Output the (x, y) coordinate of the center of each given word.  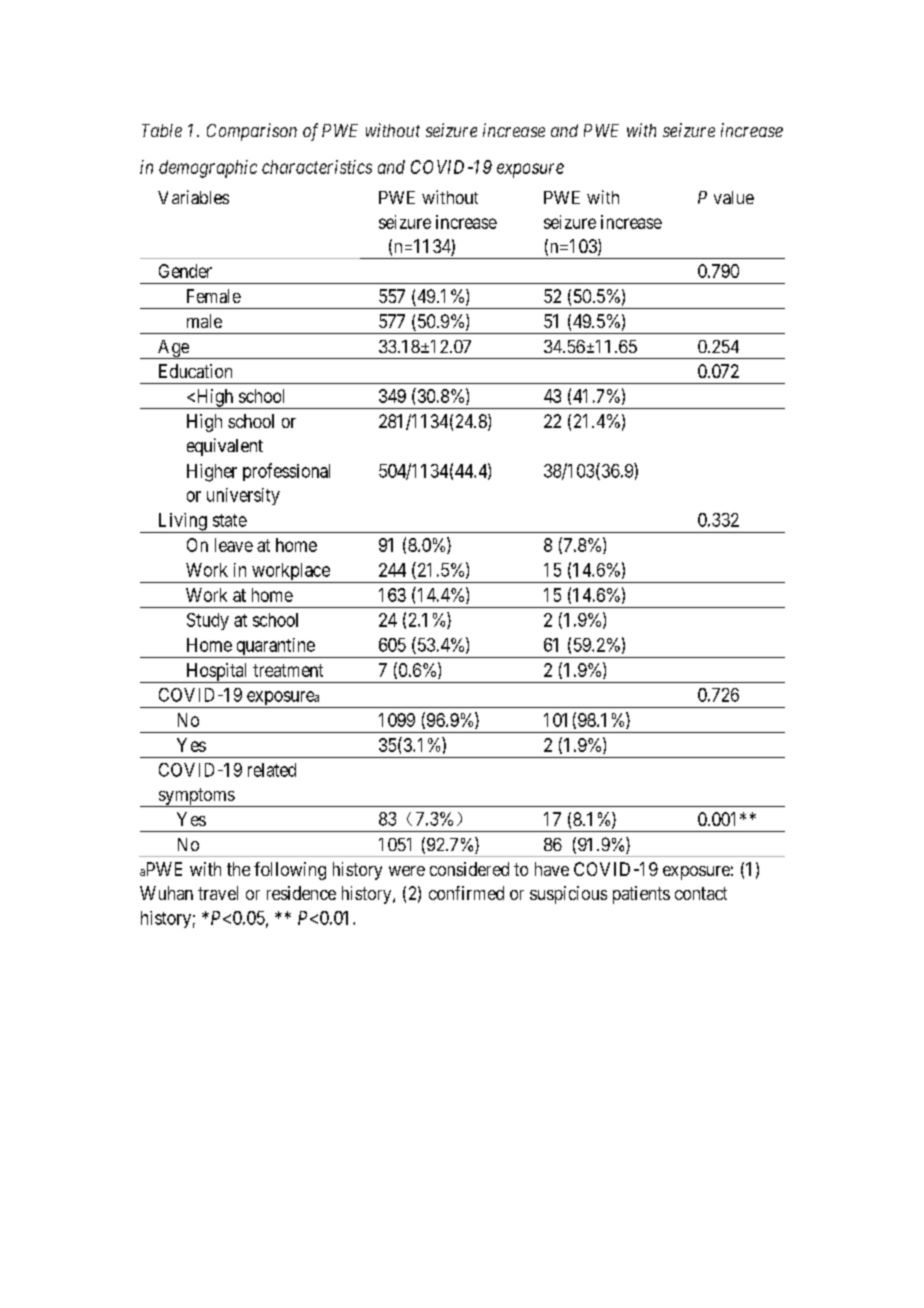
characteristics (317, 167)
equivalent (225, 447)
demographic (208, 169)
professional (286, 472)
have (552, 869)
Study (208, 621)
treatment (288, 670)
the (238, 869)
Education (195, 371)
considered (469, 869)
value (734, 197)
